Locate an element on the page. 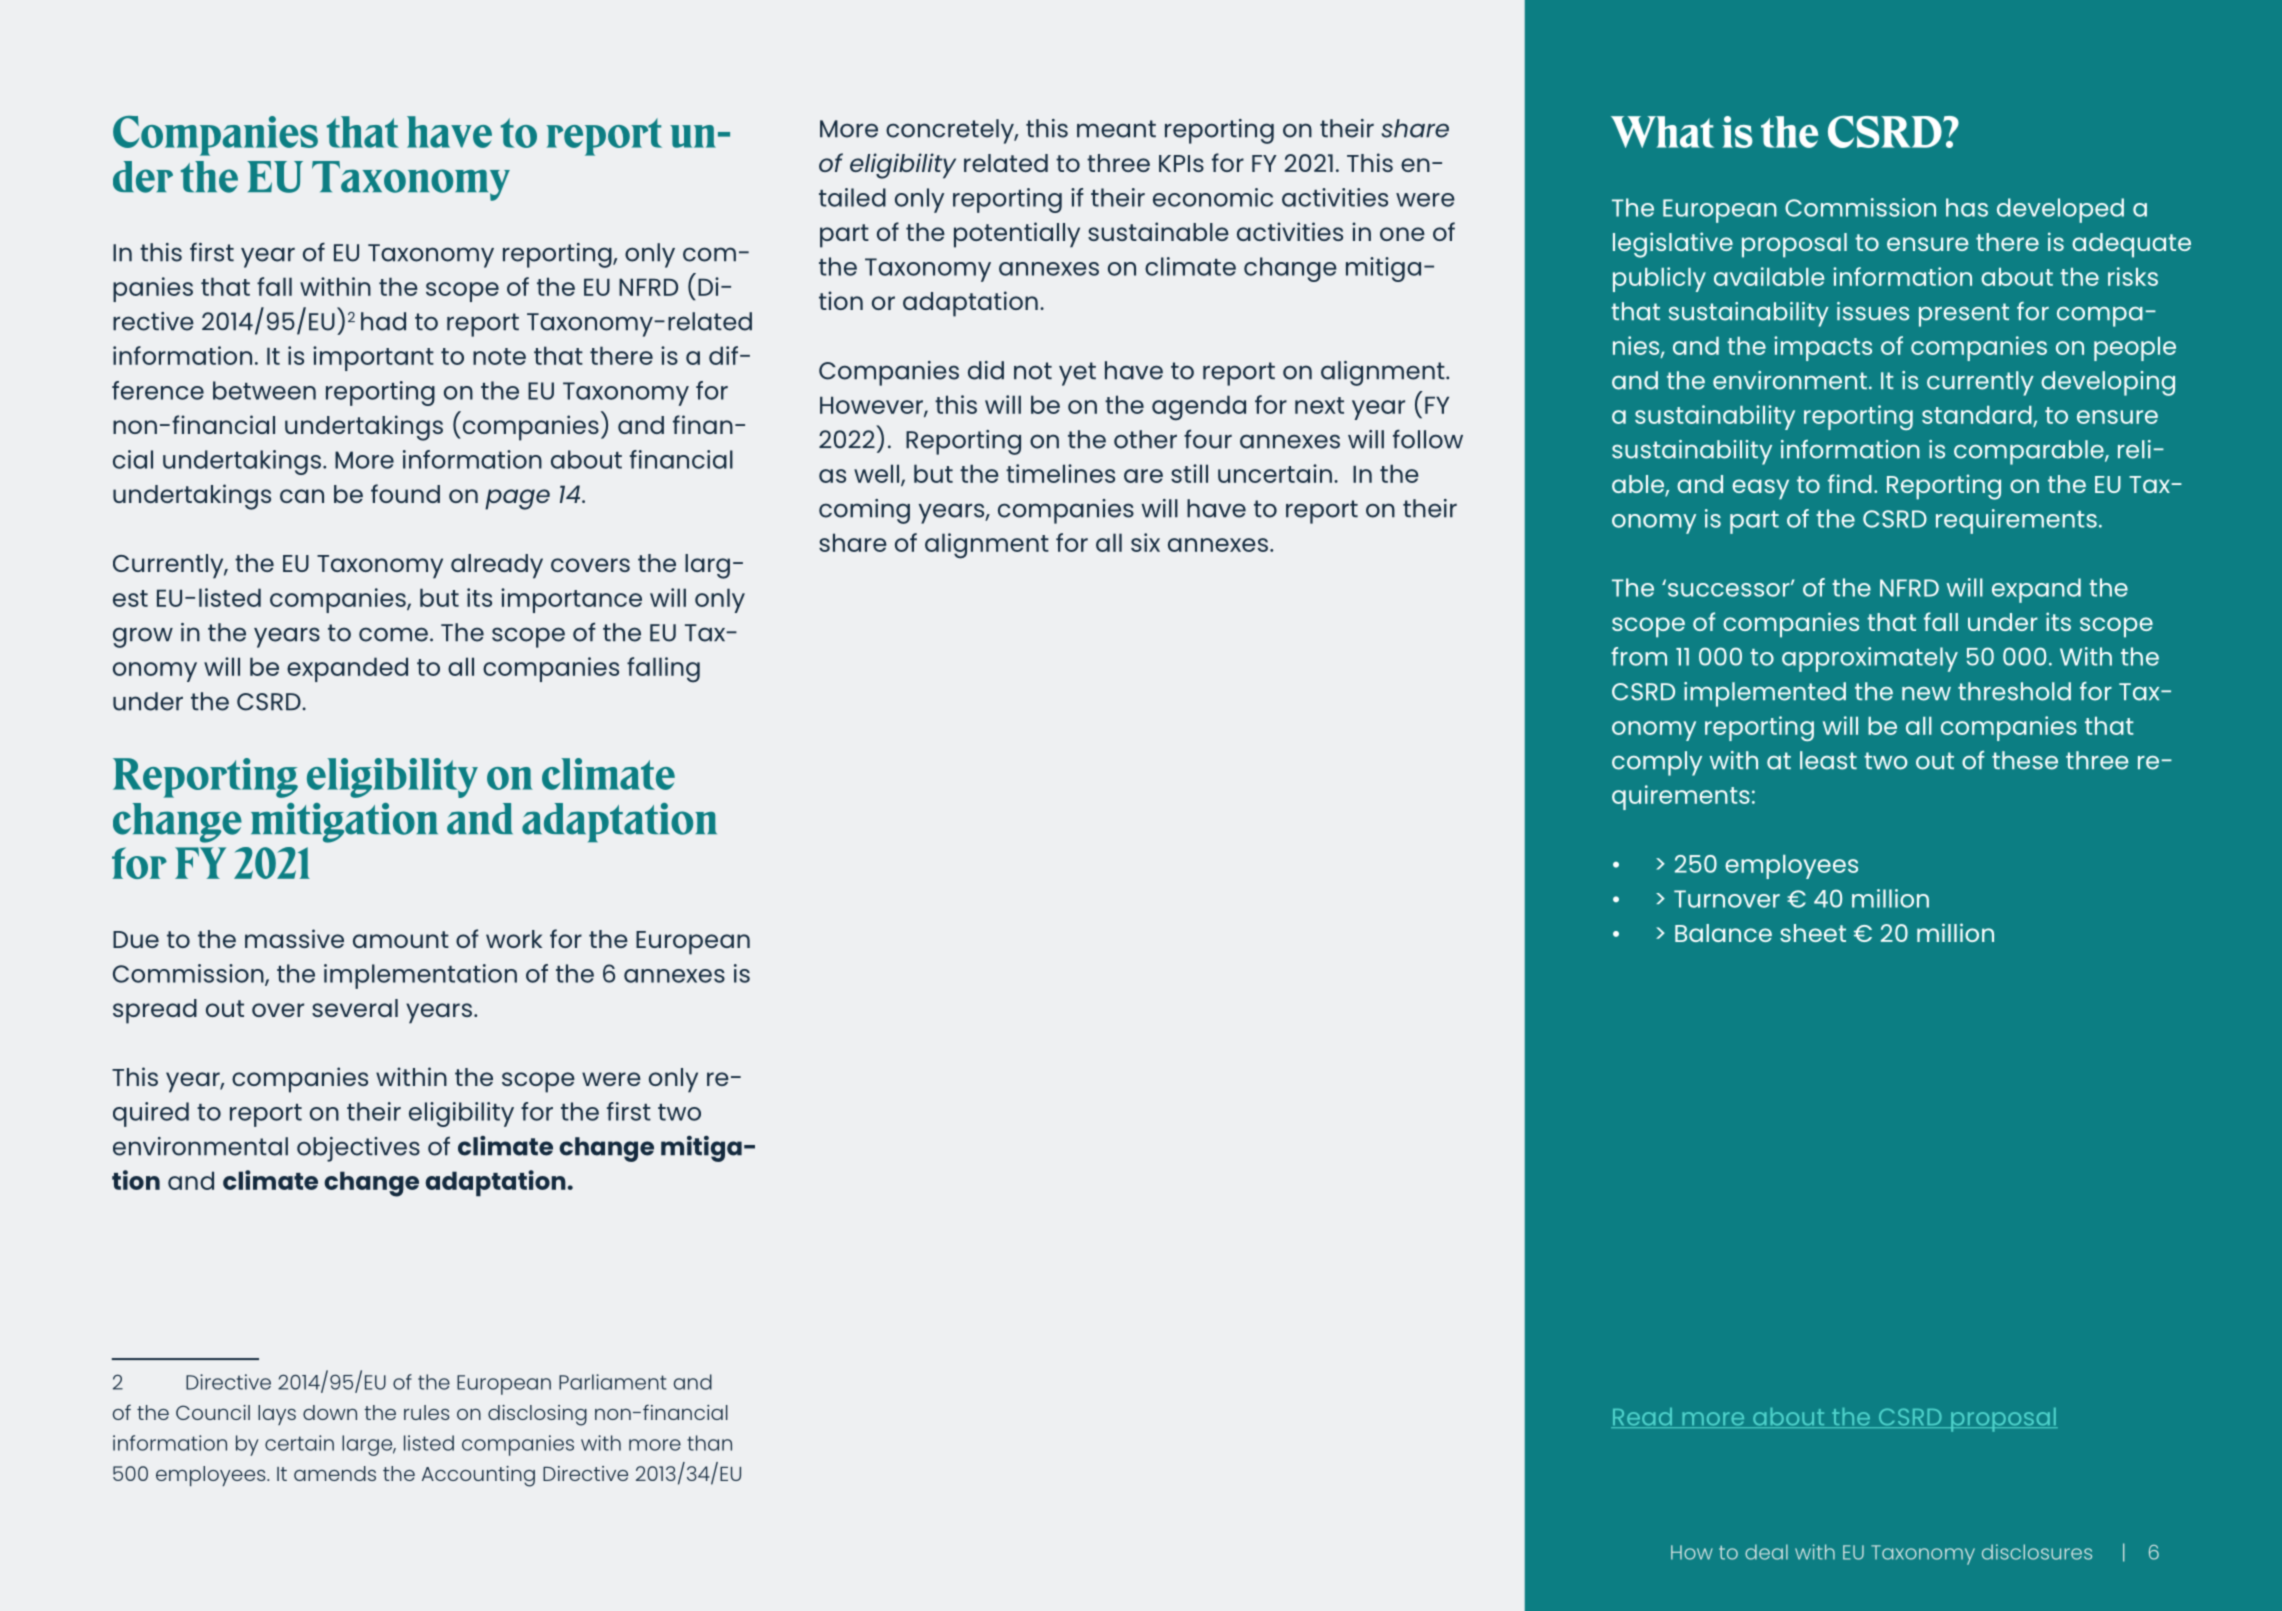  six is located at coordinates (1145, 542).
